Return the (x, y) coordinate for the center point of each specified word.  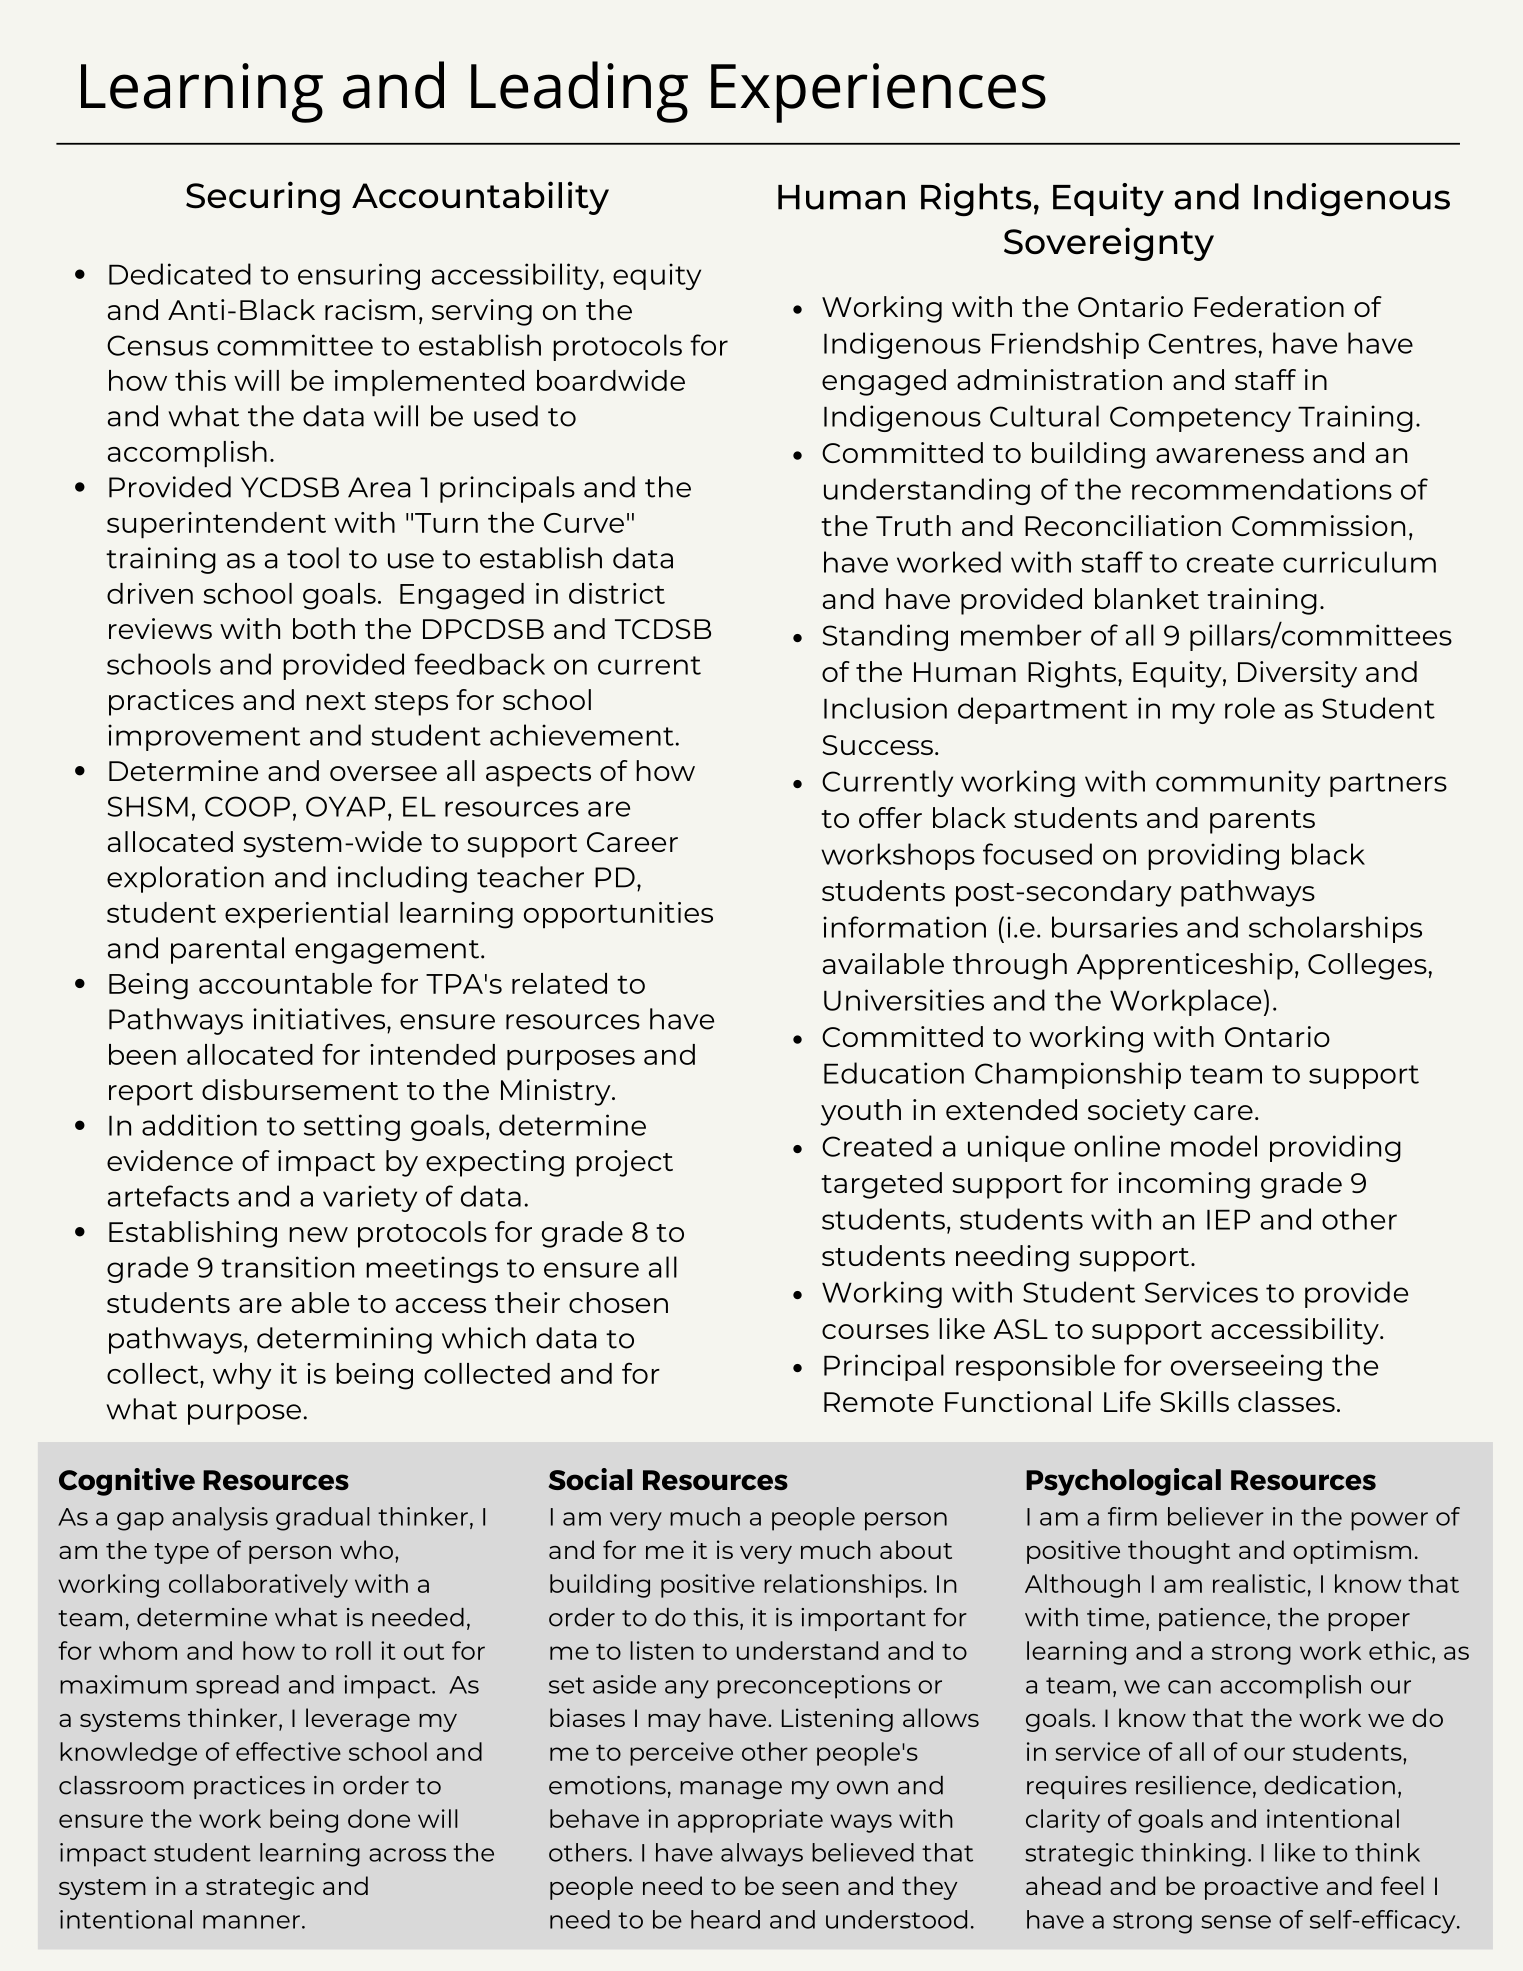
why (242, 1376)
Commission (1318, 525)
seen (810, 1888)
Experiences (878, 93)
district (617, 593)
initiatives (320, 1019)
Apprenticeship (1185, 966)
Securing (263, 198)
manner (251, 1922)
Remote (878, 1402)
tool (313, 558)
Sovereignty (1109, 244)
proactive (1261, 1888)
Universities (904, 1000)
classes (1286, 1401)
